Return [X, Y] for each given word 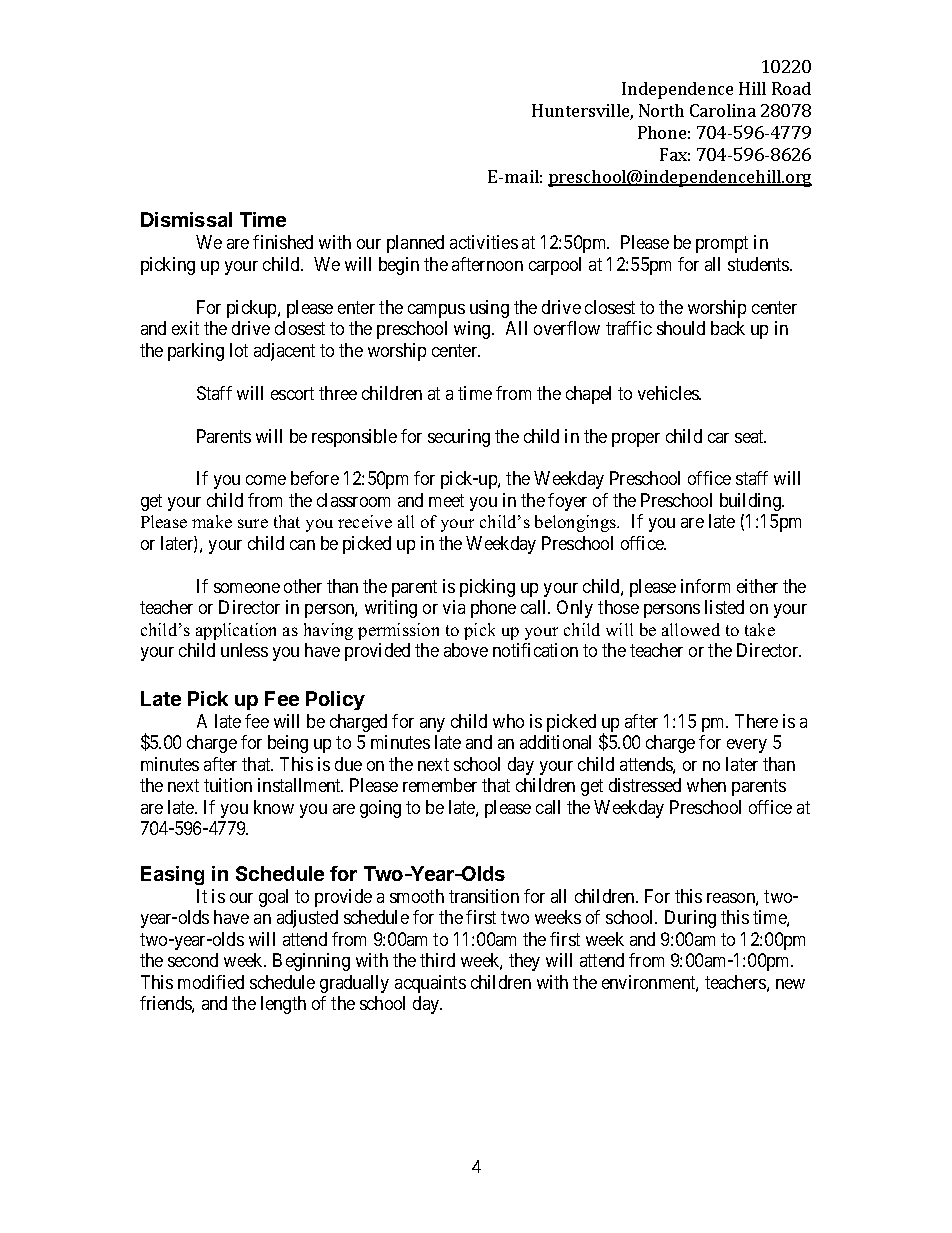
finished [283, 242]
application [236, 631]
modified [211, 982]
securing [459, 438]
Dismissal [186, 219]
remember [440, 785]
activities [484, 242]
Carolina [723, 110]
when [706, 785]
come [266, 480]
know [274, 807]
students [759, 264]
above [466, 650]
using [489, 309]
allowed [691, 629]
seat [750, 436]
